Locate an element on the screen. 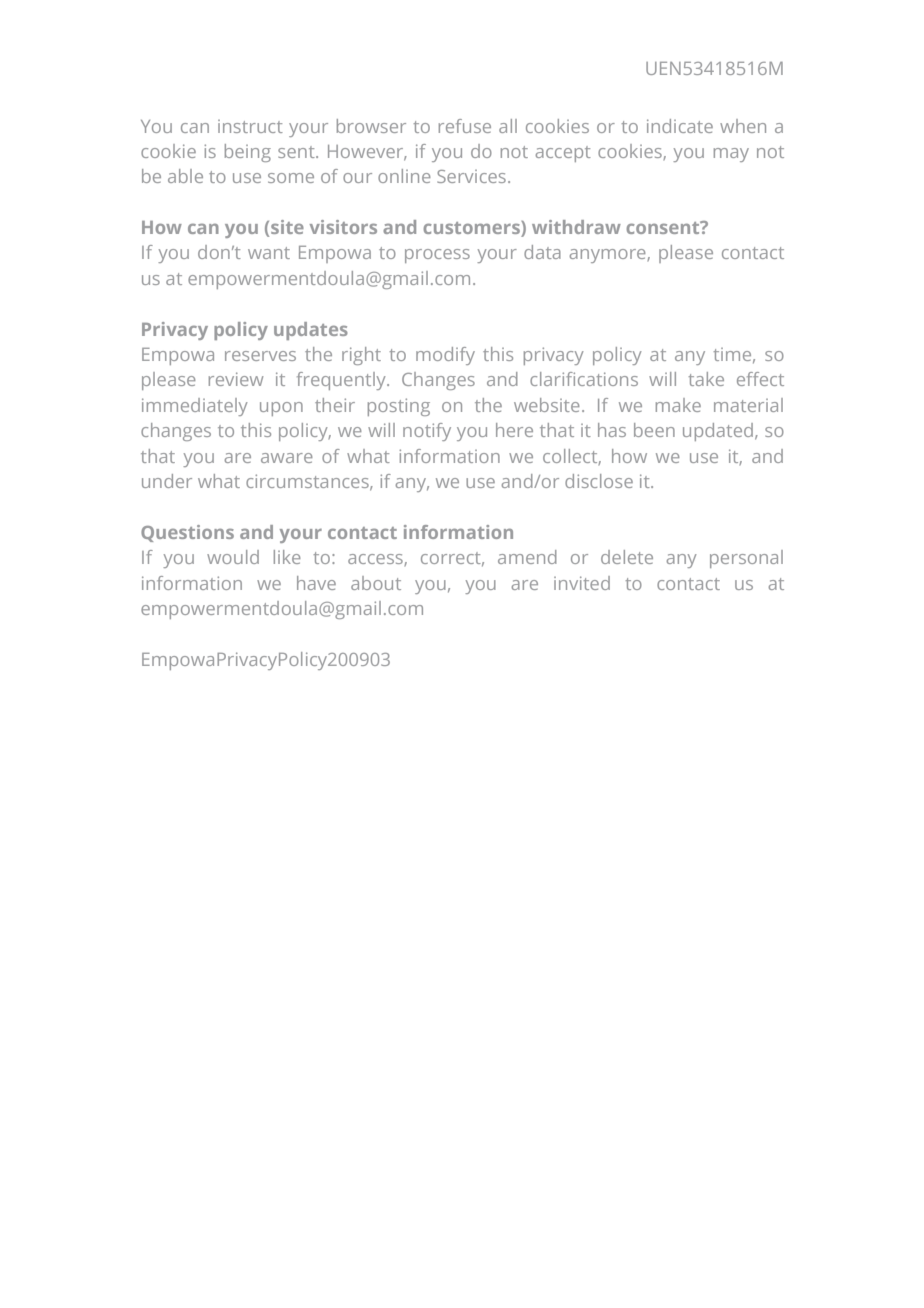  being is located at coordinates (248, 153).
